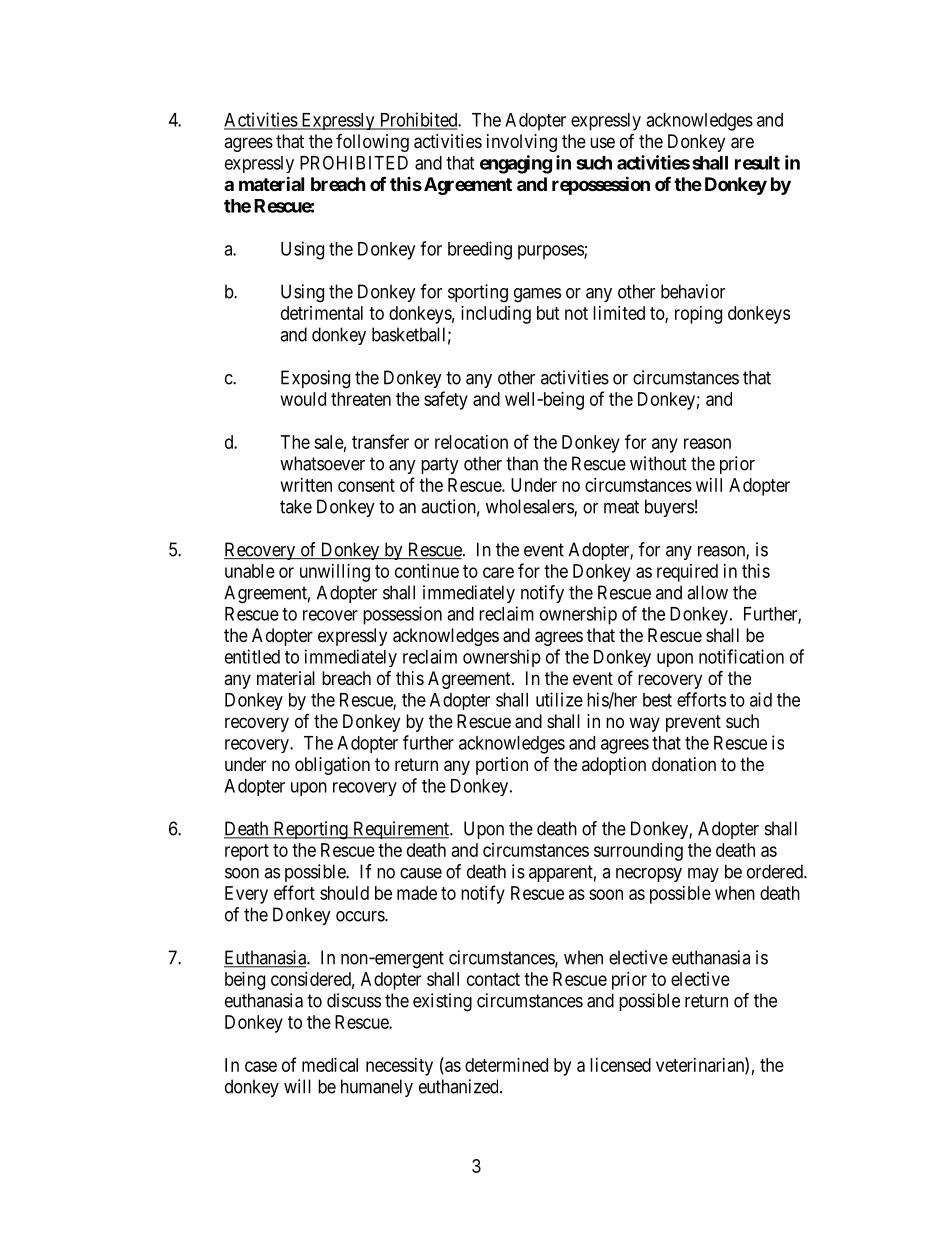  What do you see at coordinates (330, 1065) in the image?
I see `medical` at bounding box center [330, 1065].
